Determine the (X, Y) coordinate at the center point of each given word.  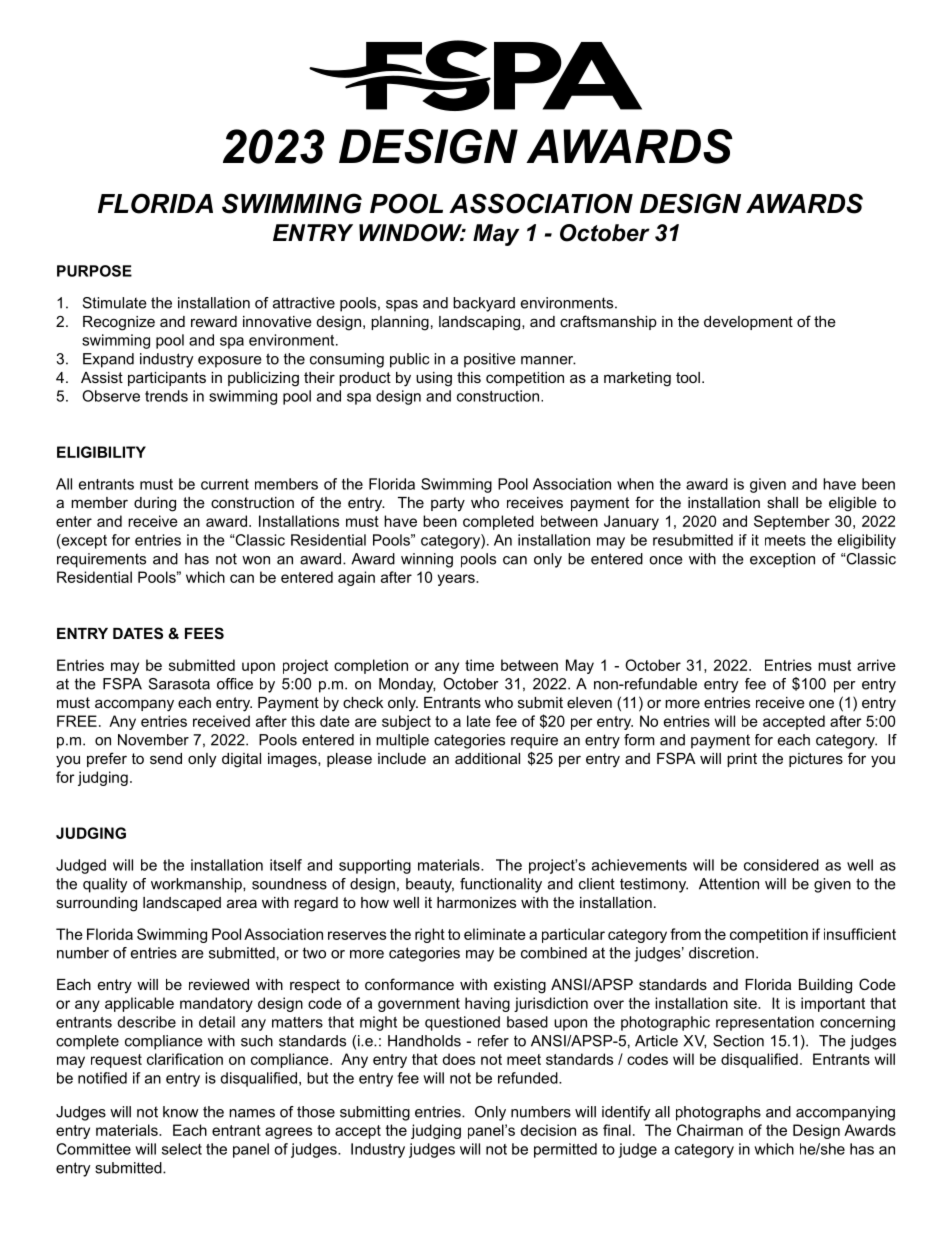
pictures (816, 760)
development (748, 323)
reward (214, 321)
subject (406, 722)
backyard (484, 304)
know (180, 1112)
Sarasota (179, 684)
